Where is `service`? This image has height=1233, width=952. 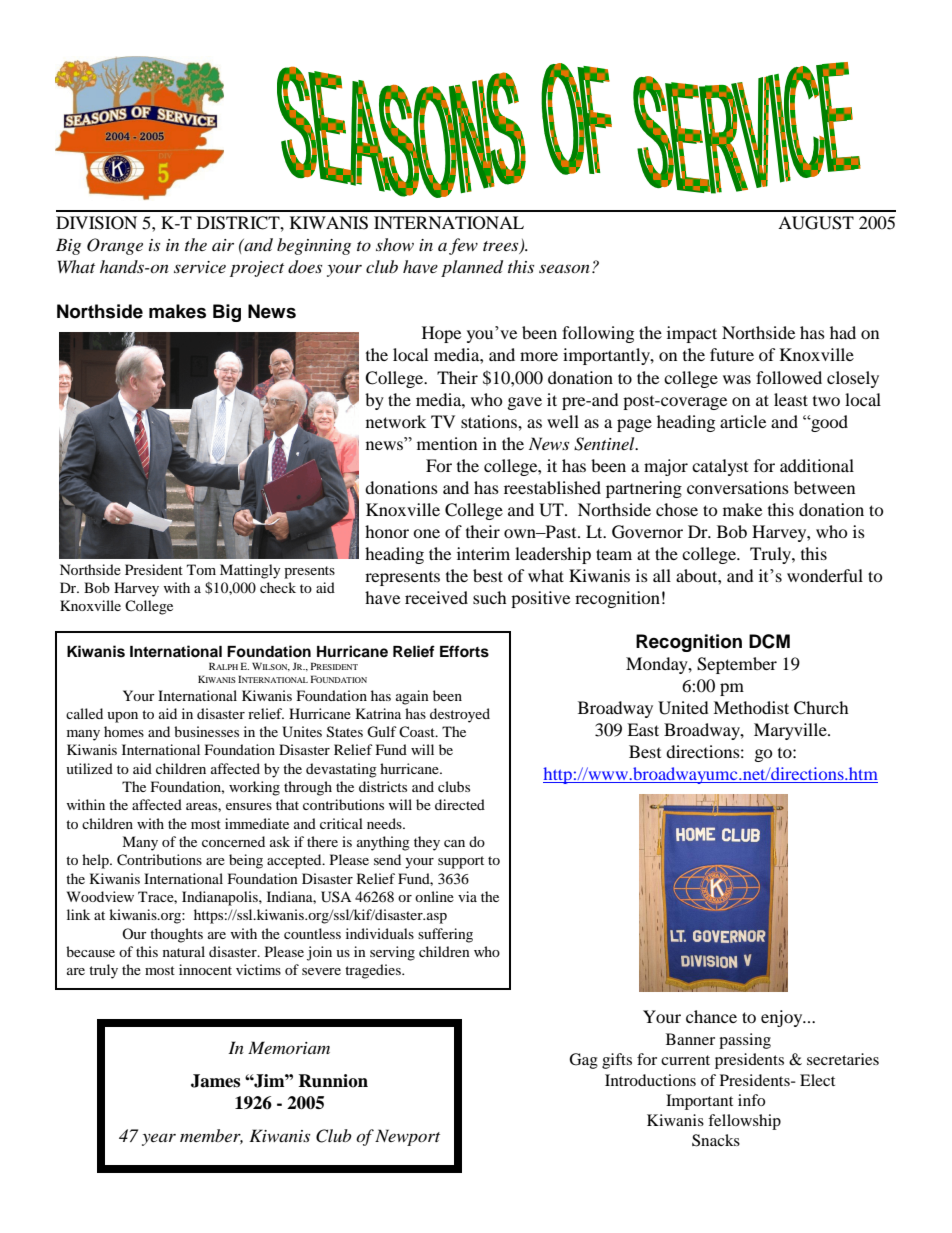 service is located at coordinates (200, 267).
